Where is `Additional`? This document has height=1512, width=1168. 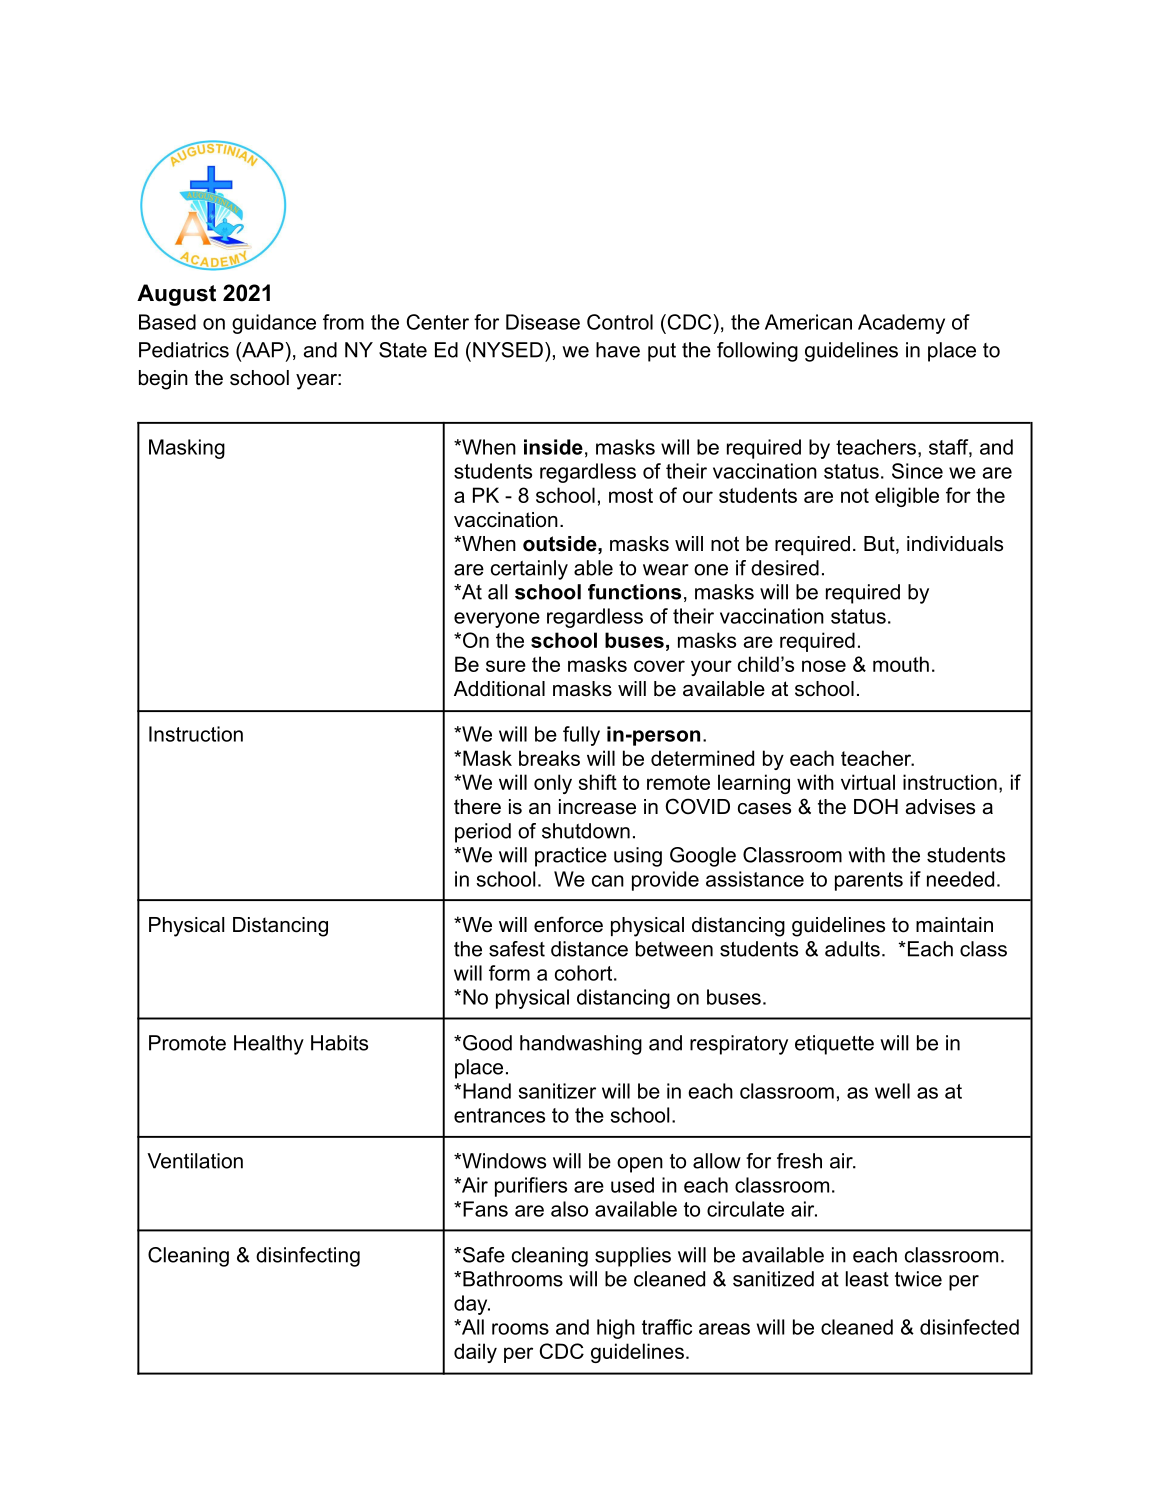
Additional is located at coordinates (499, 689).
